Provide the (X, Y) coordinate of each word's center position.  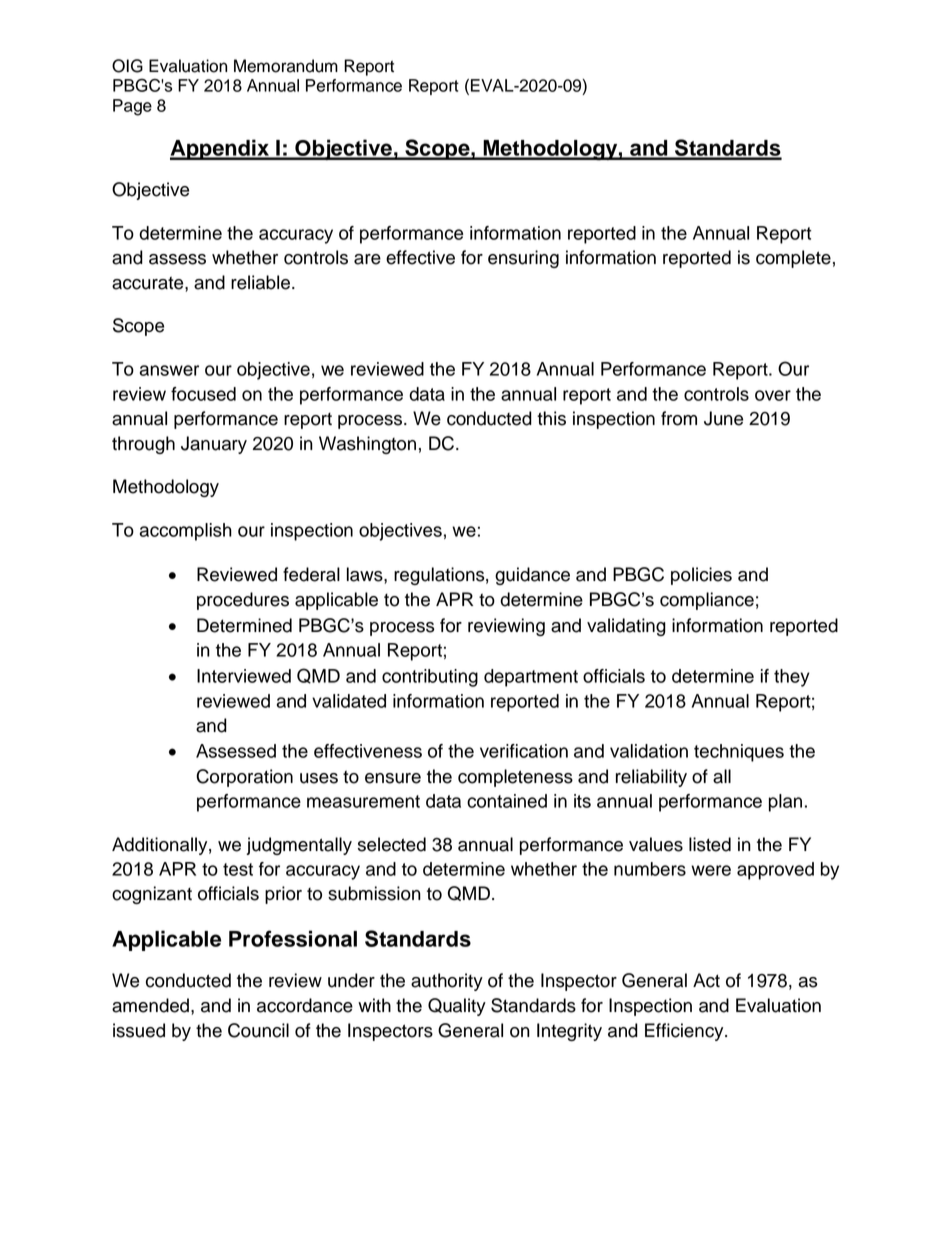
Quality (457, 1007)
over (773, 395)
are (367, 259)
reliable (260, 282)
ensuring (523, 259)
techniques (739, 753)
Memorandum (286, 66)
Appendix (220, 149)
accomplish (186, 532)
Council (258, 1030)
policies (701, 576)
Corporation (244, 778)
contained (507, 801)
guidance (532, 576)
